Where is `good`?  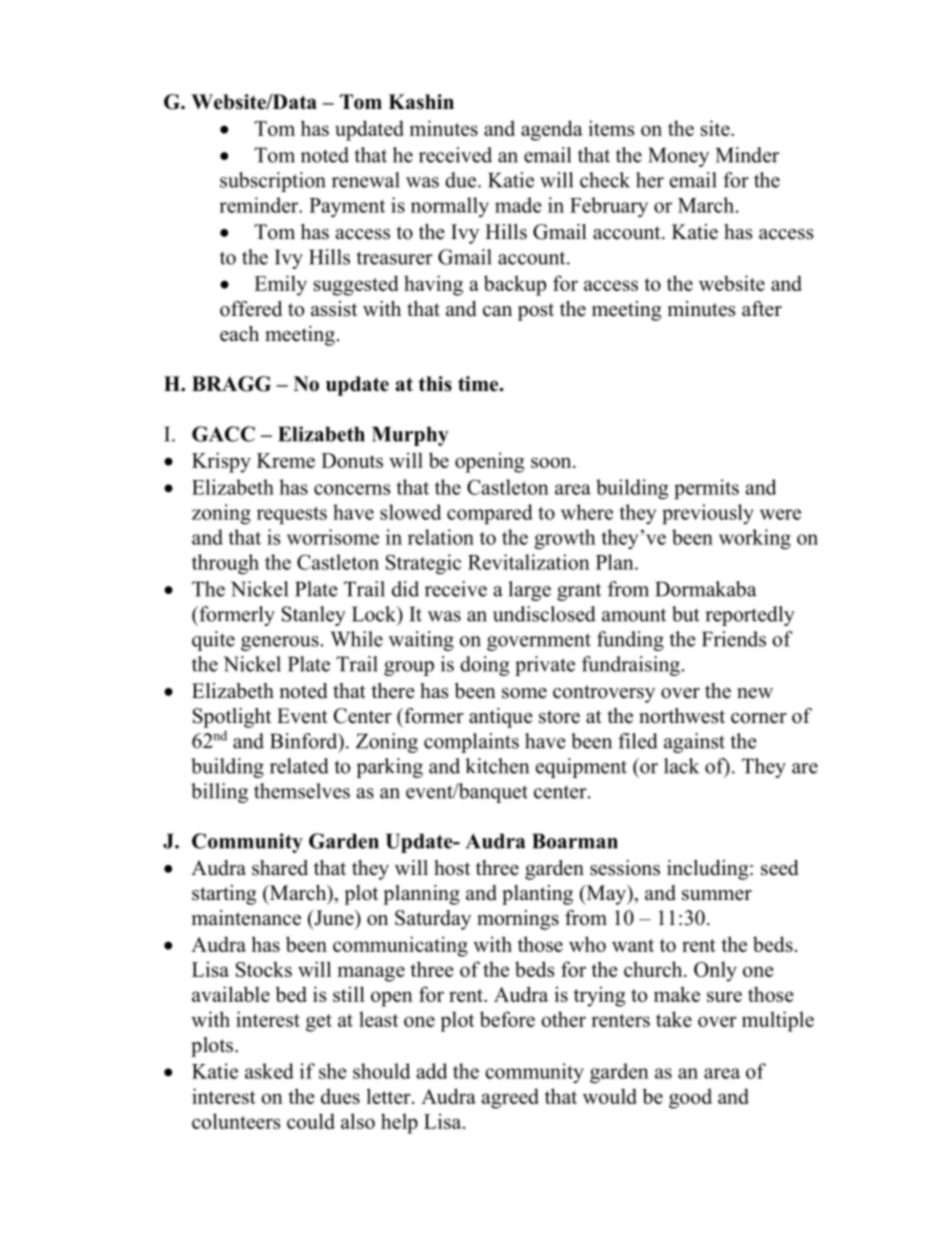
good is located at coordinates (690, 1098).
